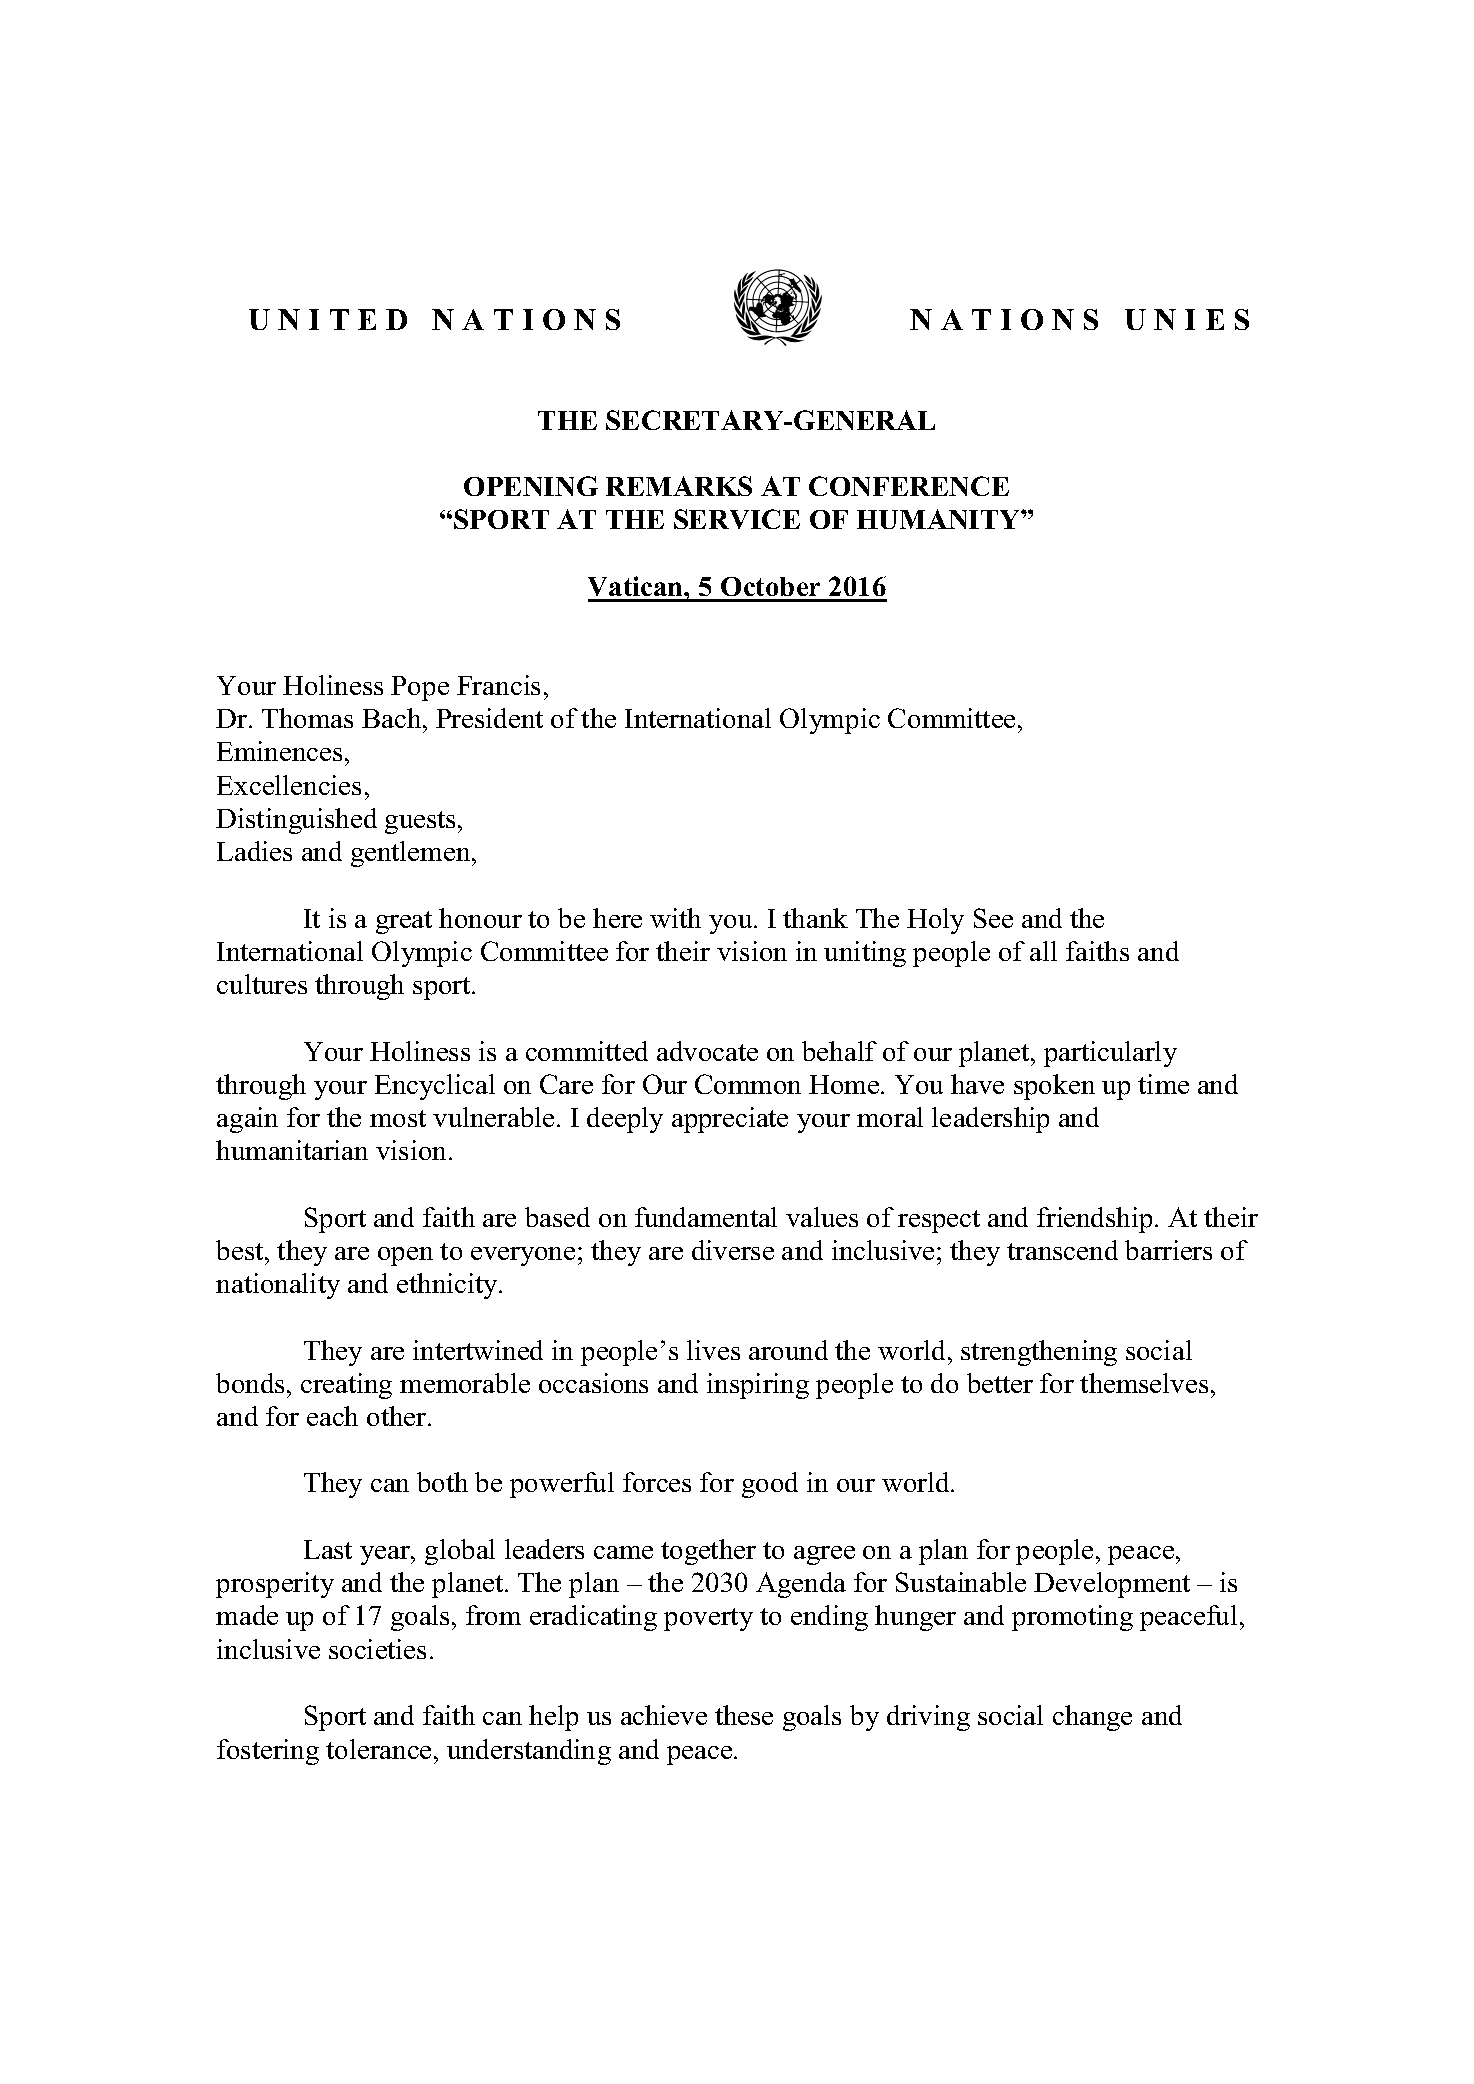  What do you see at coordinates (1039, 1353) in the screenshot?
I see `strengthening` at bounding box center [1039, 1353].
